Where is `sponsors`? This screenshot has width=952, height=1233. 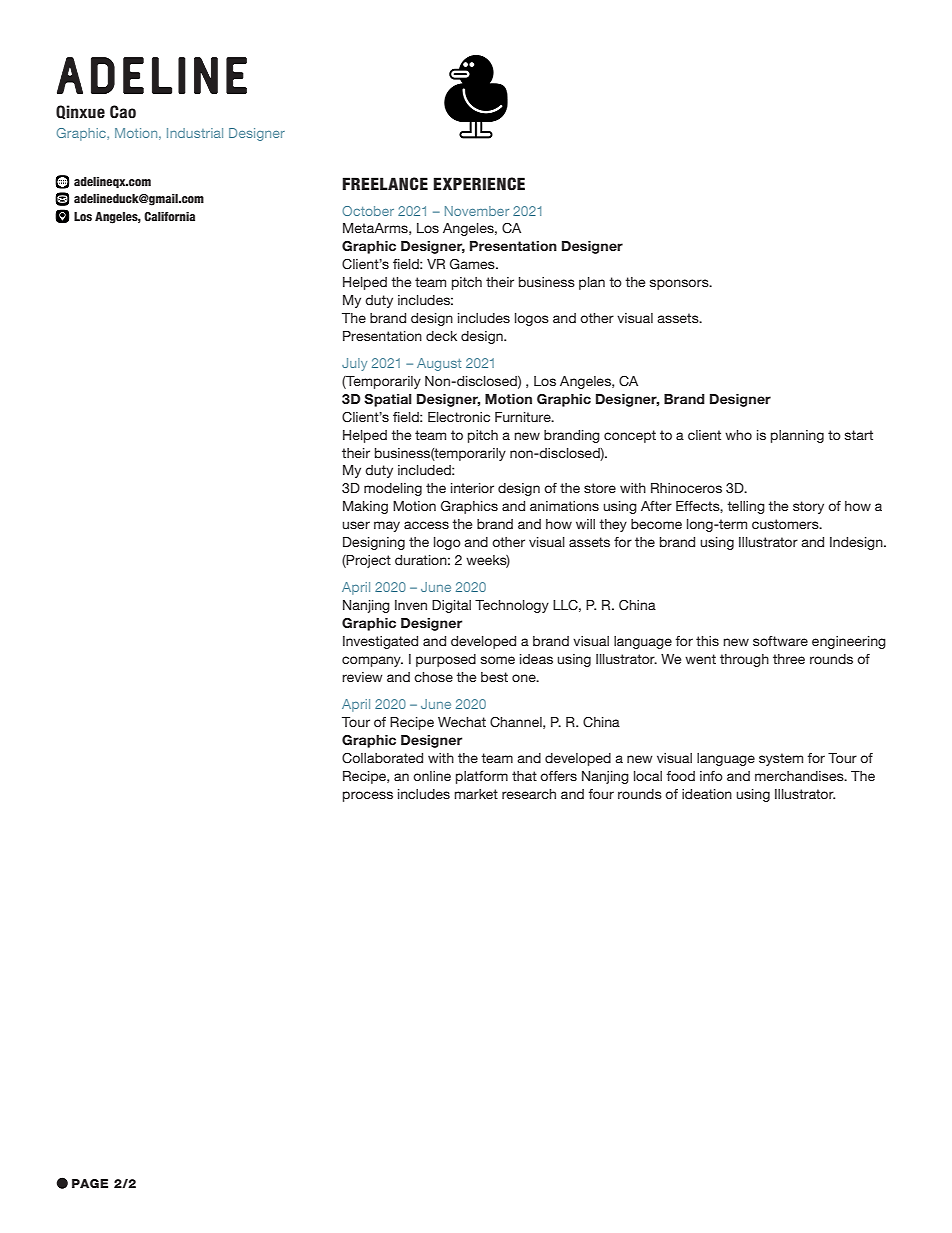
sponsors is located at coordinates (680, 284).
